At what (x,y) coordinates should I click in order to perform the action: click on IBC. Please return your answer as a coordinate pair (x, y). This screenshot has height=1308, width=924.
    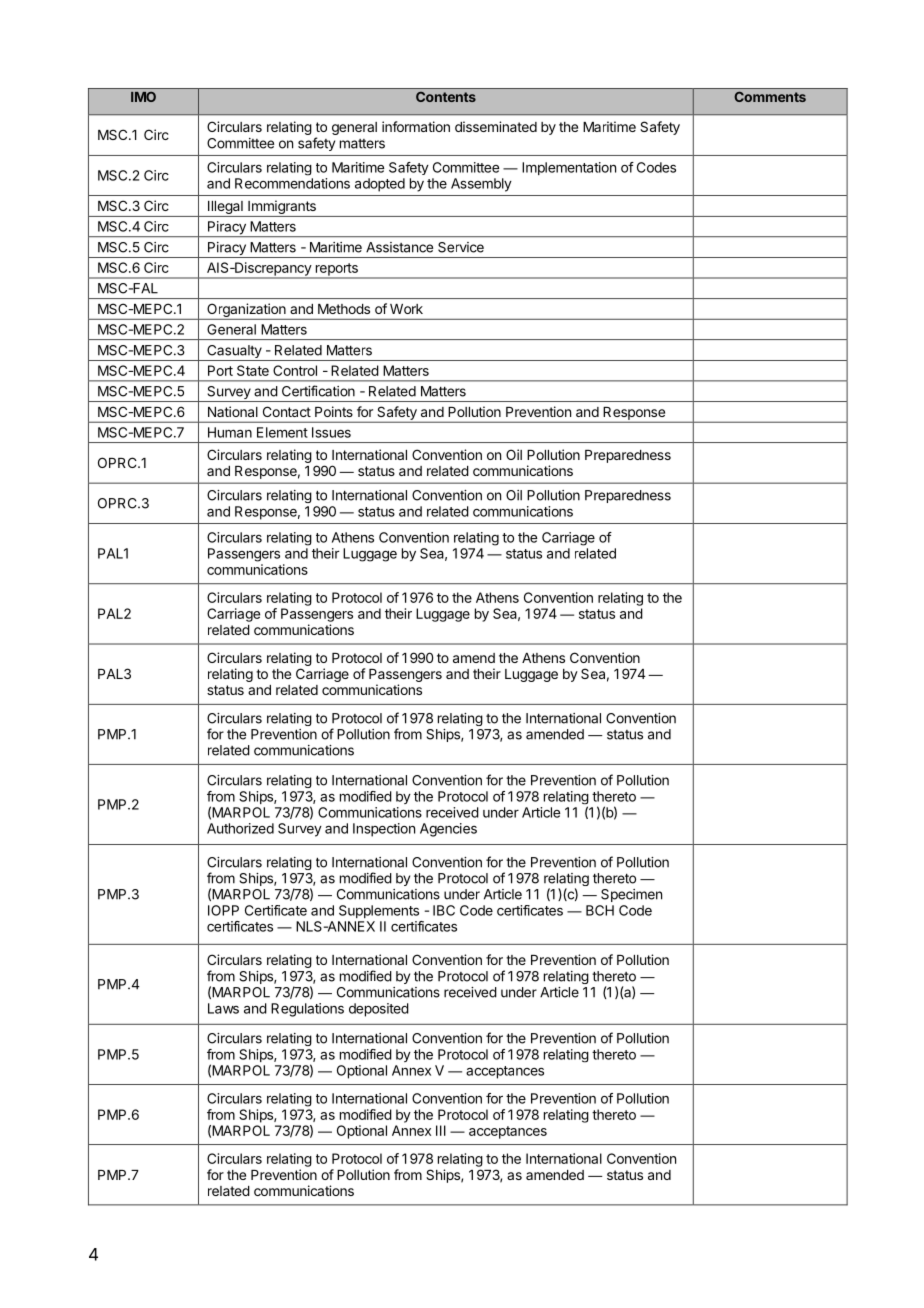
    Looking at the image, I should click on (444, 910).
